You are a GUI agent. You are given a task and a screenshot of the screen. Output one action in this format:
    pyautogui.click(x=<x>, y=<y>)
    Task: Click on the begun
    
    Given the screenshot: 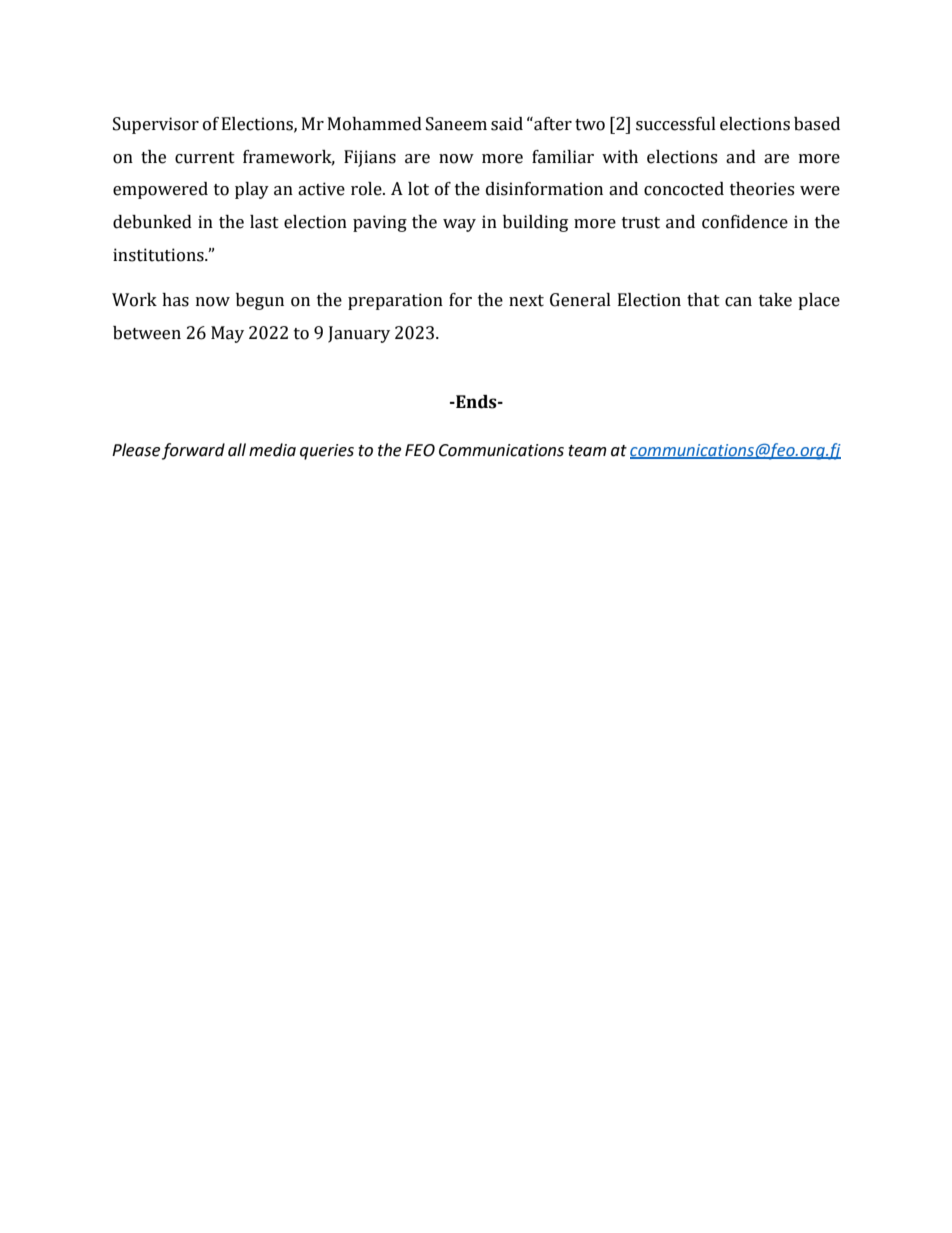 What is the action you would take?
    pyautogui.click(x=260, y=301)
